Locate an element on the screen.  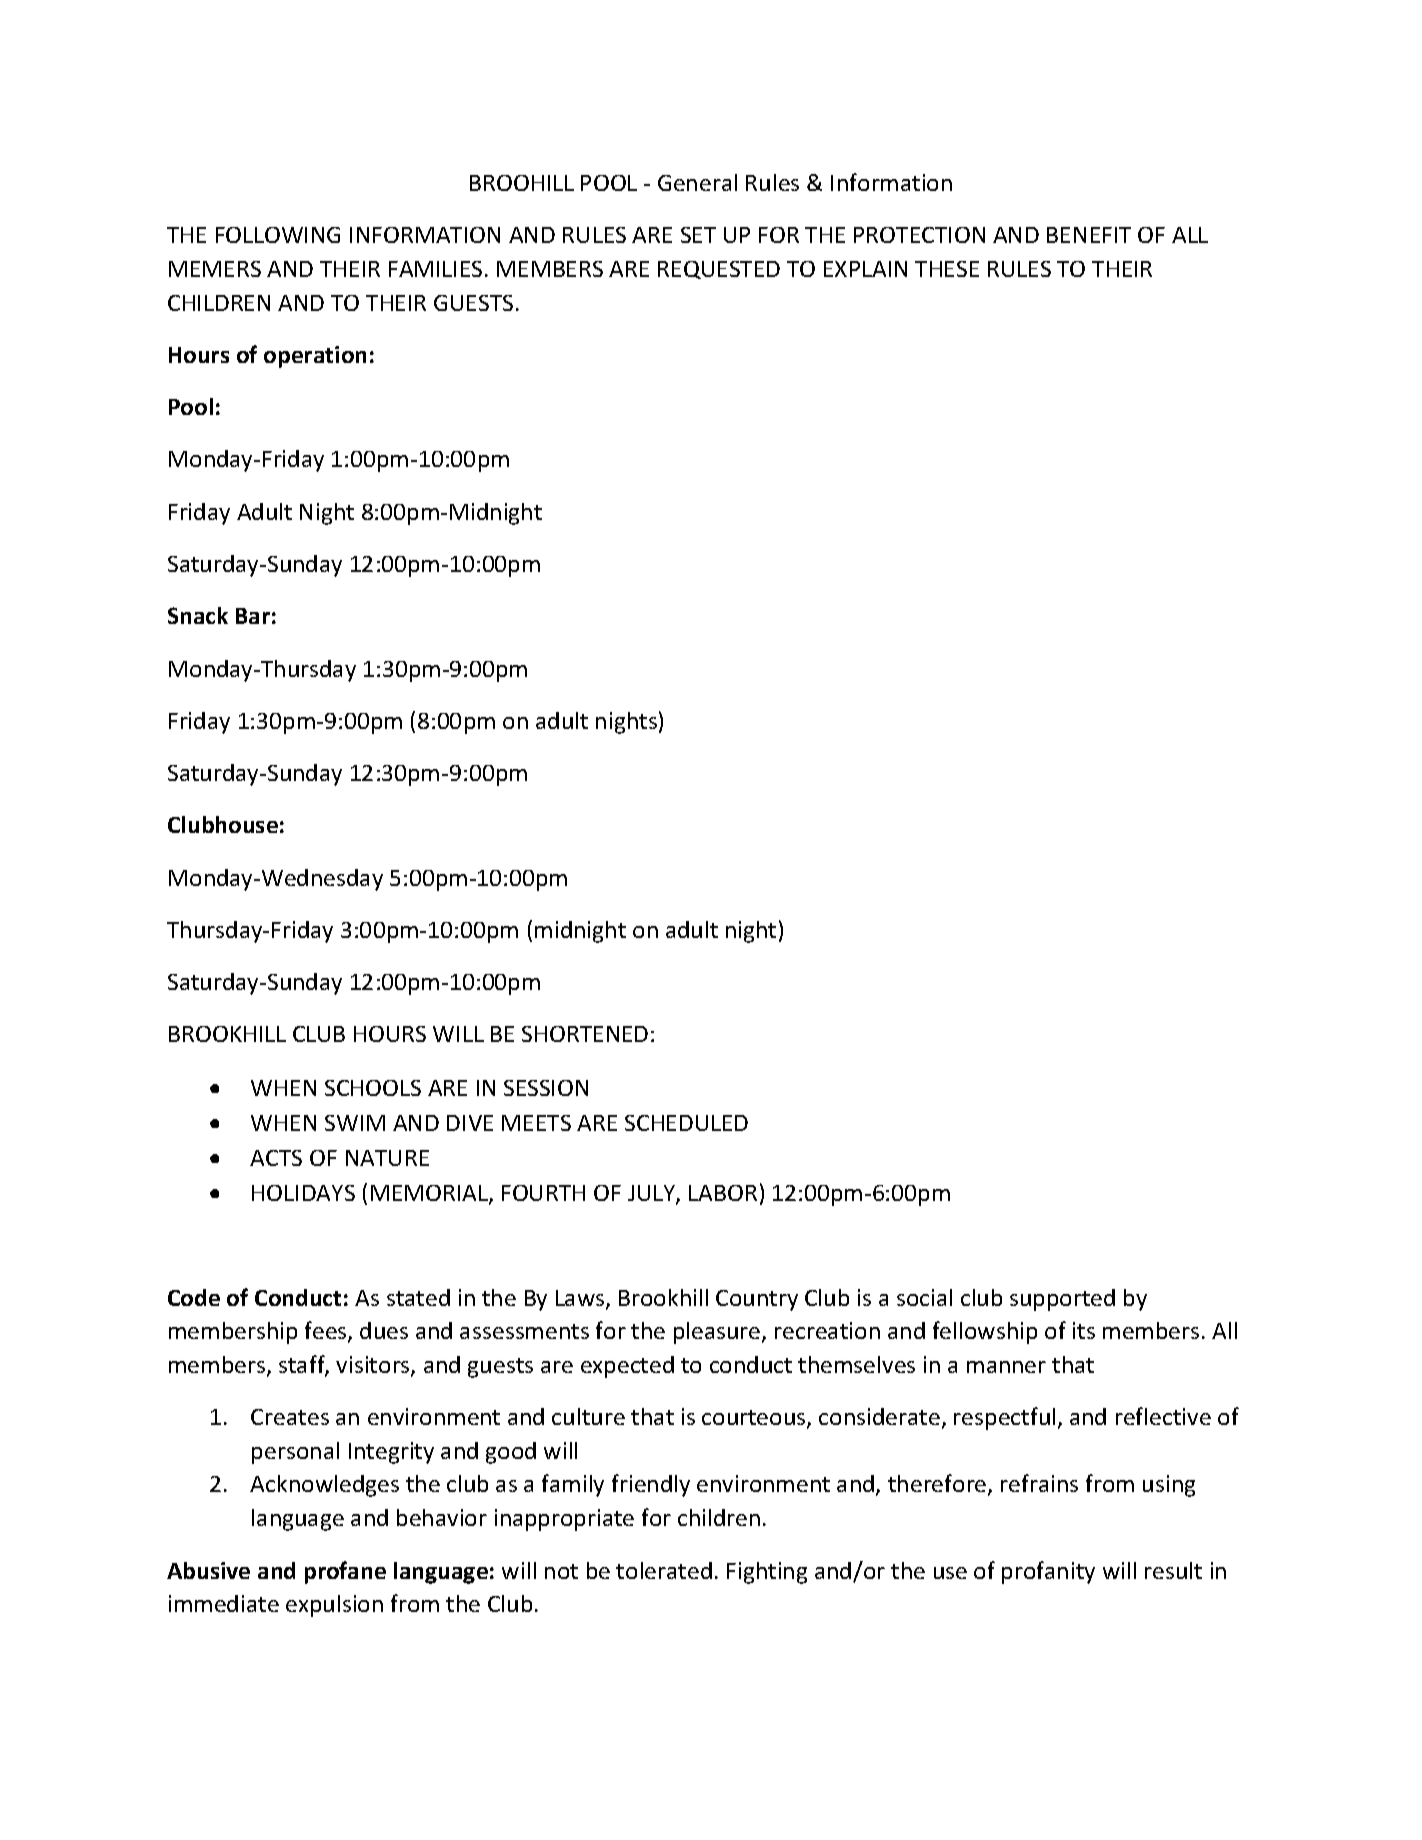
profanity is located at coordinates (1048, 1572).
